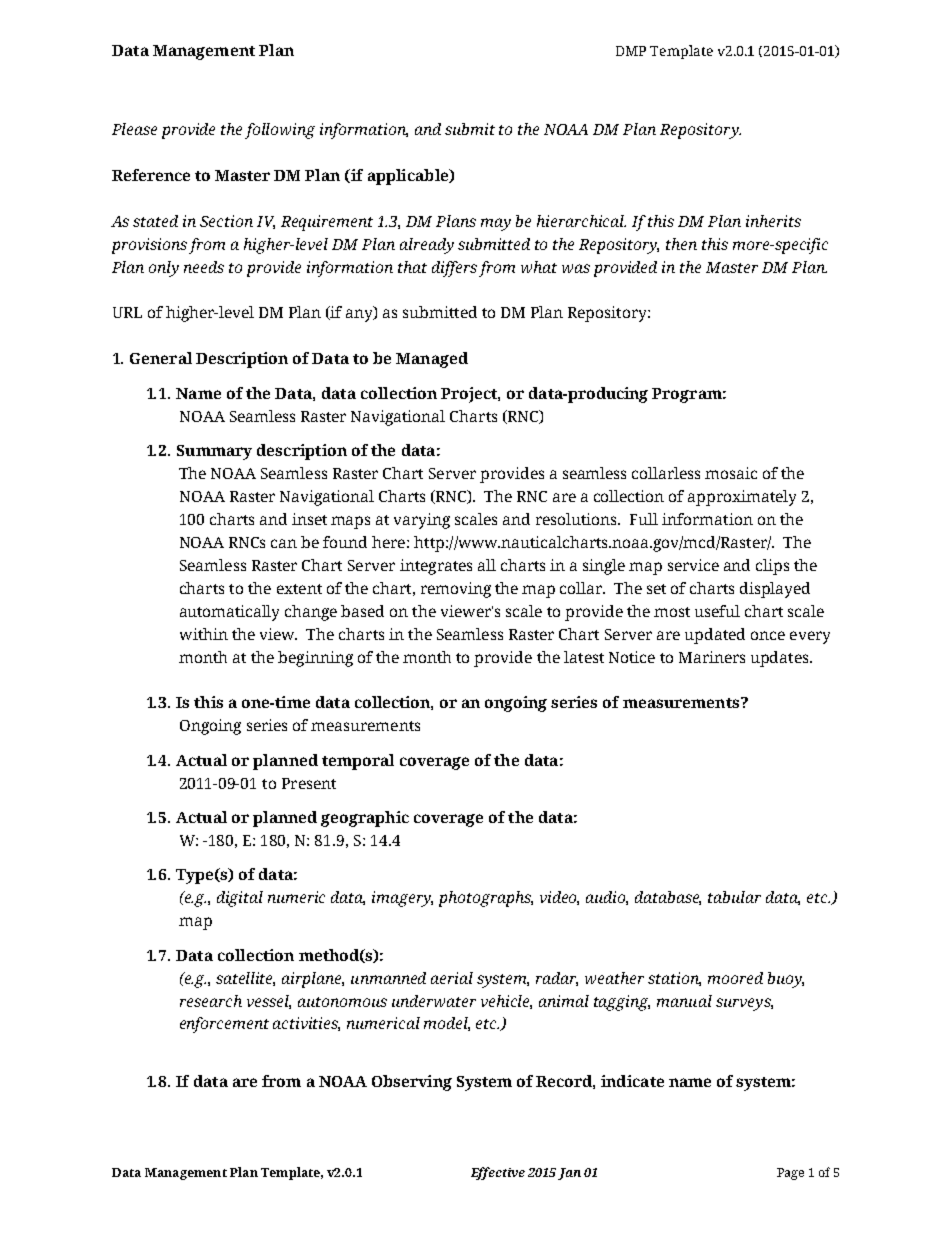  Describe the element at coordinates (734, 897) in the page. I see `tabular` at that location.
